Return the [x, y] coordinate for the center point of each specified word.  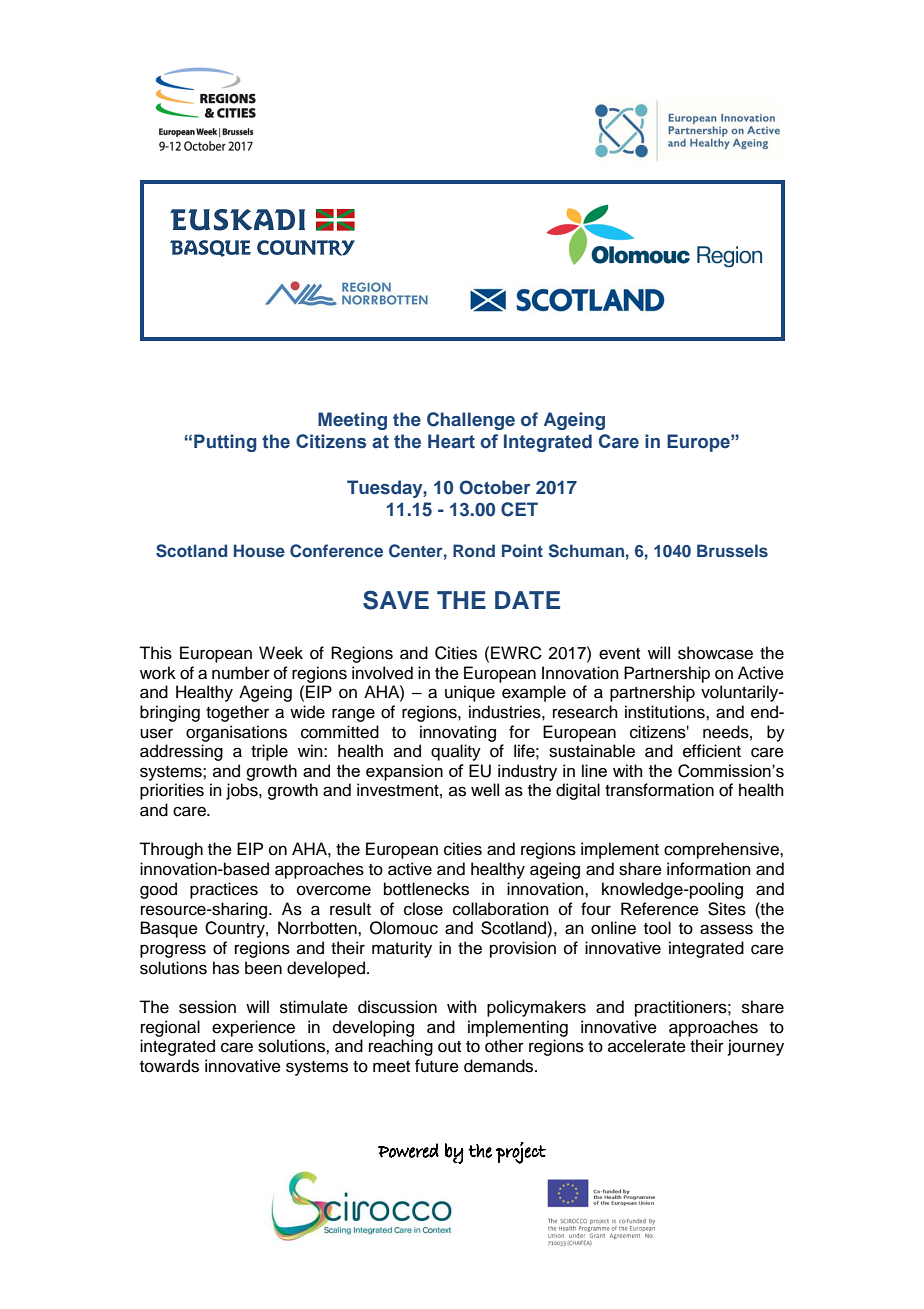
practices [224, 890]
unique [470, 693]
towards [169, 1066]
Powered [408, 1150]
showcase [715, 653]
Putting [225, 443]
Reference [660, 909]
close [423, 909]
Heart [451, 441]
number [241, 673]
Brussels [732, 550]
